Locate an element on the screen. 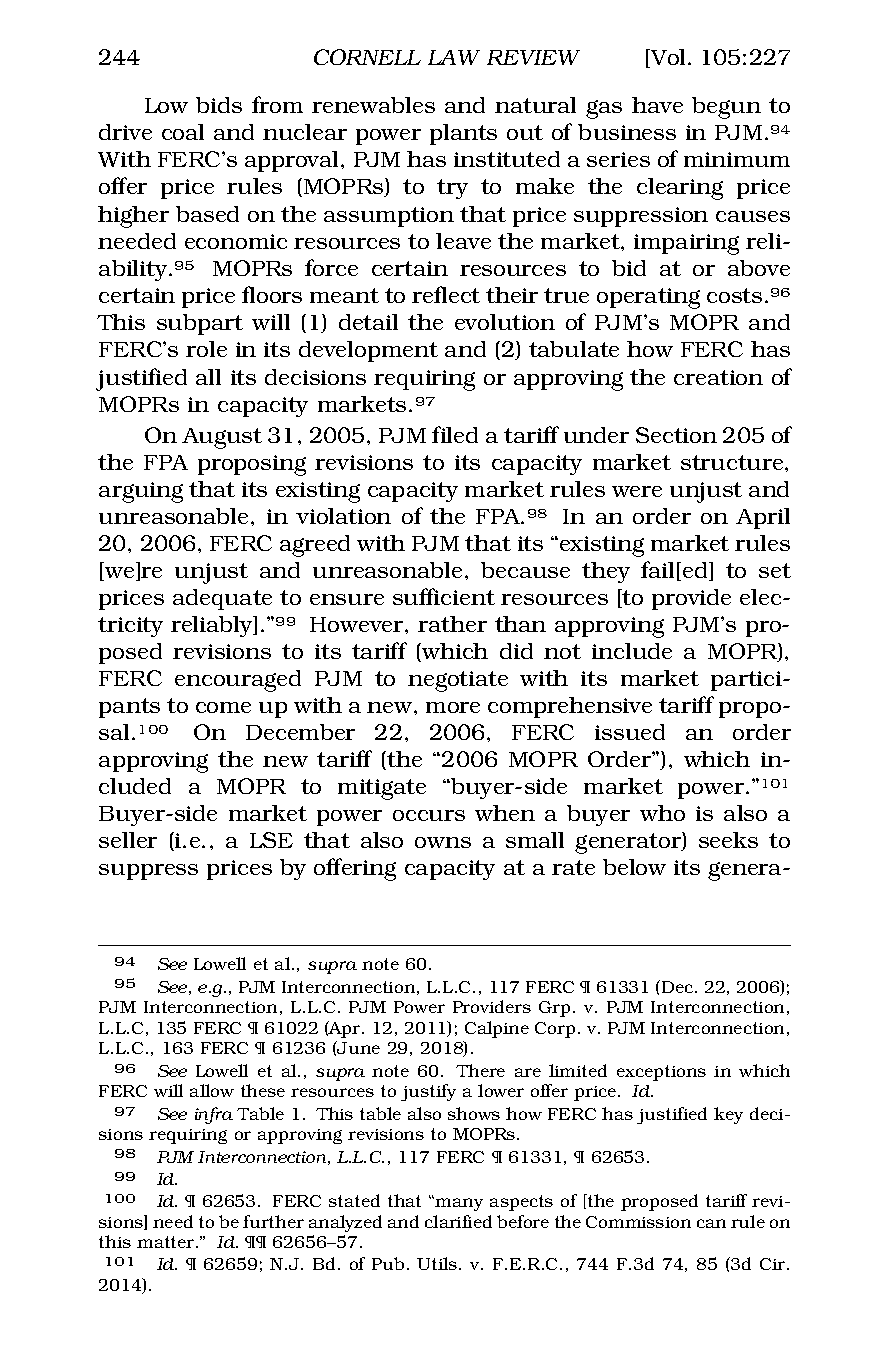 The image size is (890, 1372). encouraged is located at coordinates (238, 681).
